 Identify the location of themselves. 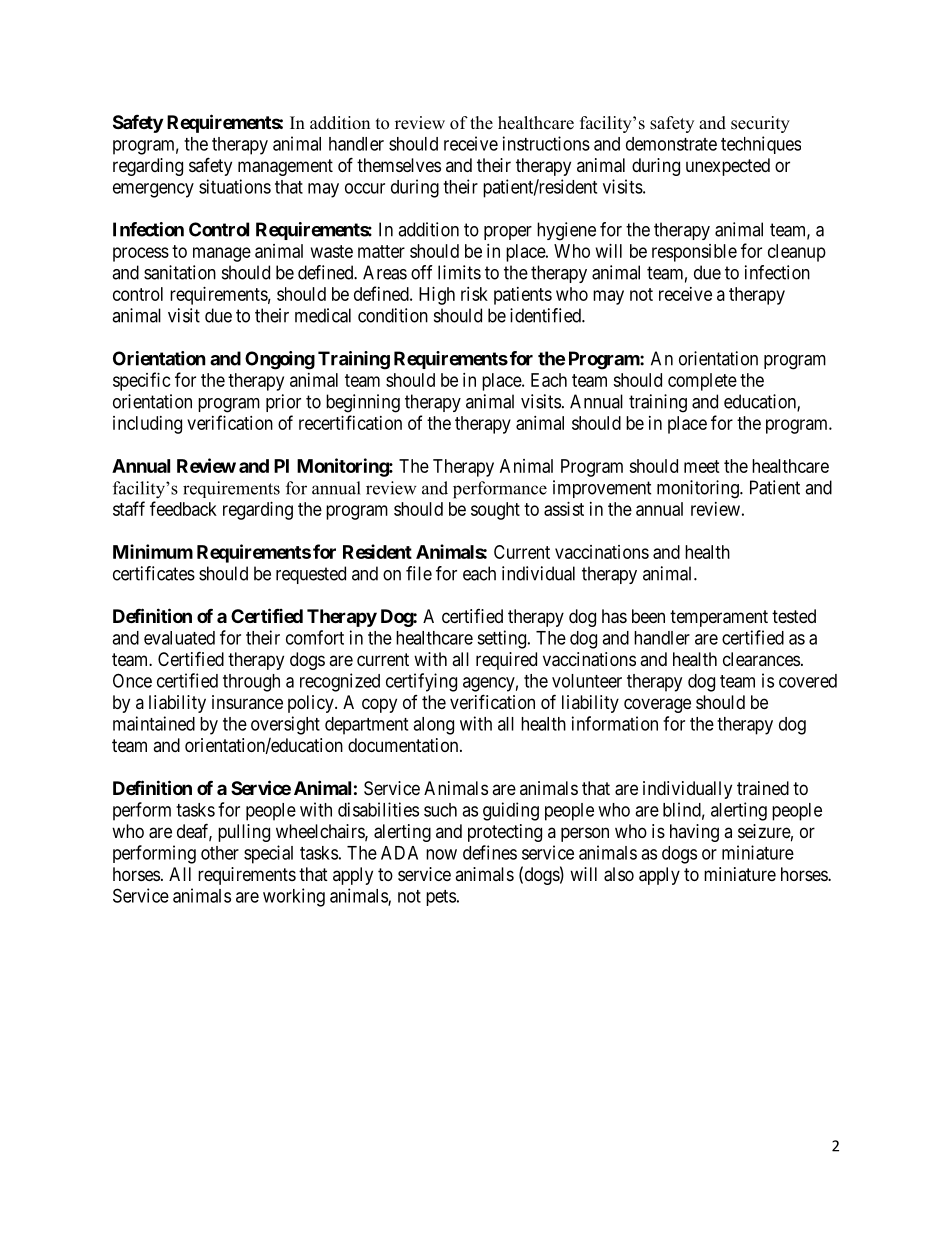
(399, 165).
